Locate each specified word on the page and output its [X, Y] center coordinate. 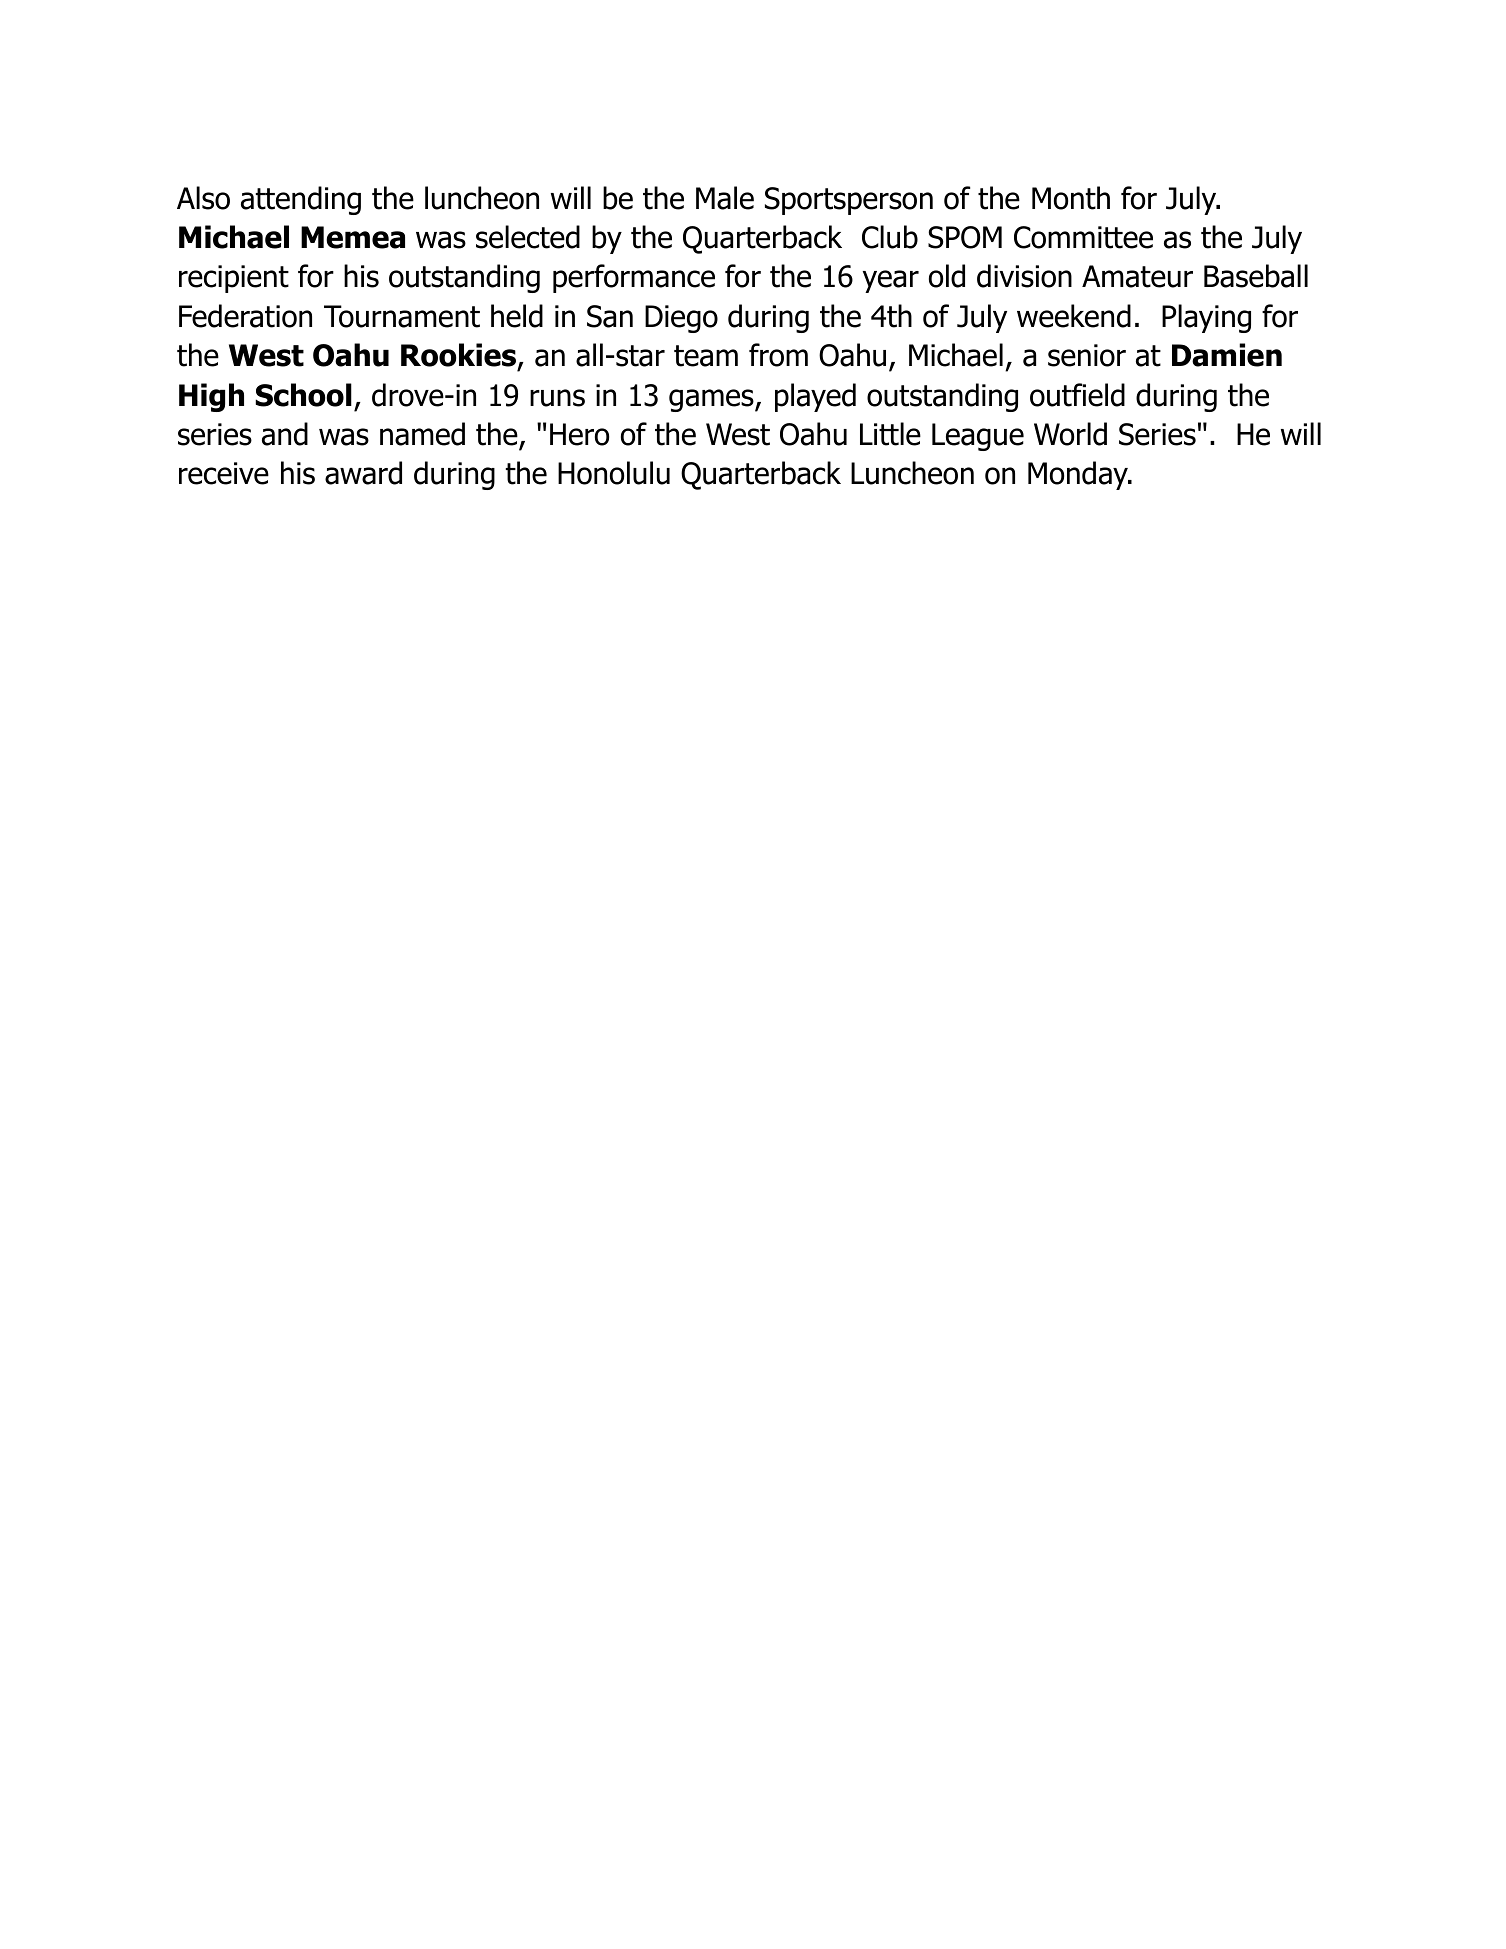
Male [725, 198]
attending [301, 200]
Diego [681, 319]
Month [1071, 198]
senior [1087, 355]
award [363, 473]
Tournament [402, 316]
